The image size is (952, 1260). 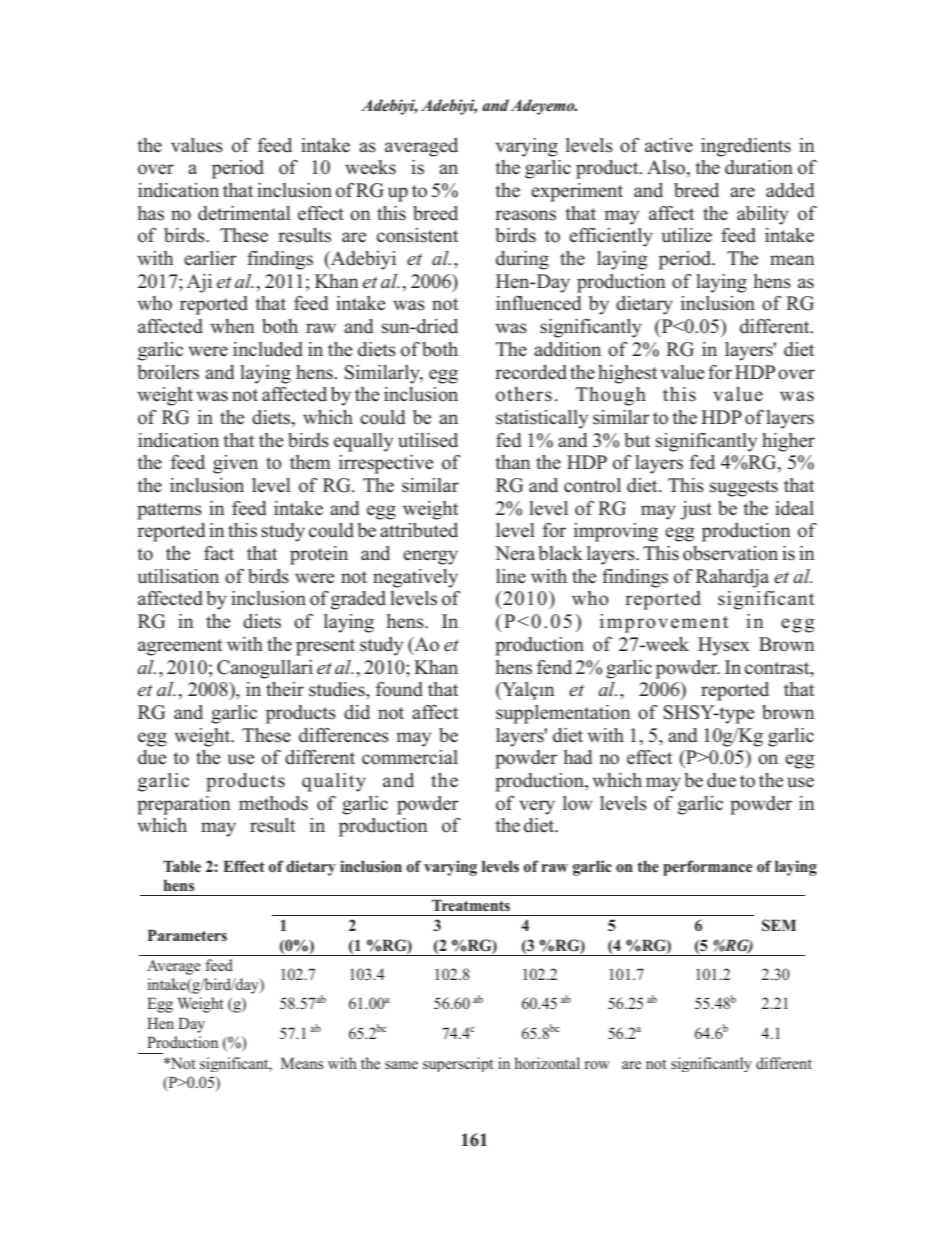 I want to click on line, so click(x=511, y=576).
